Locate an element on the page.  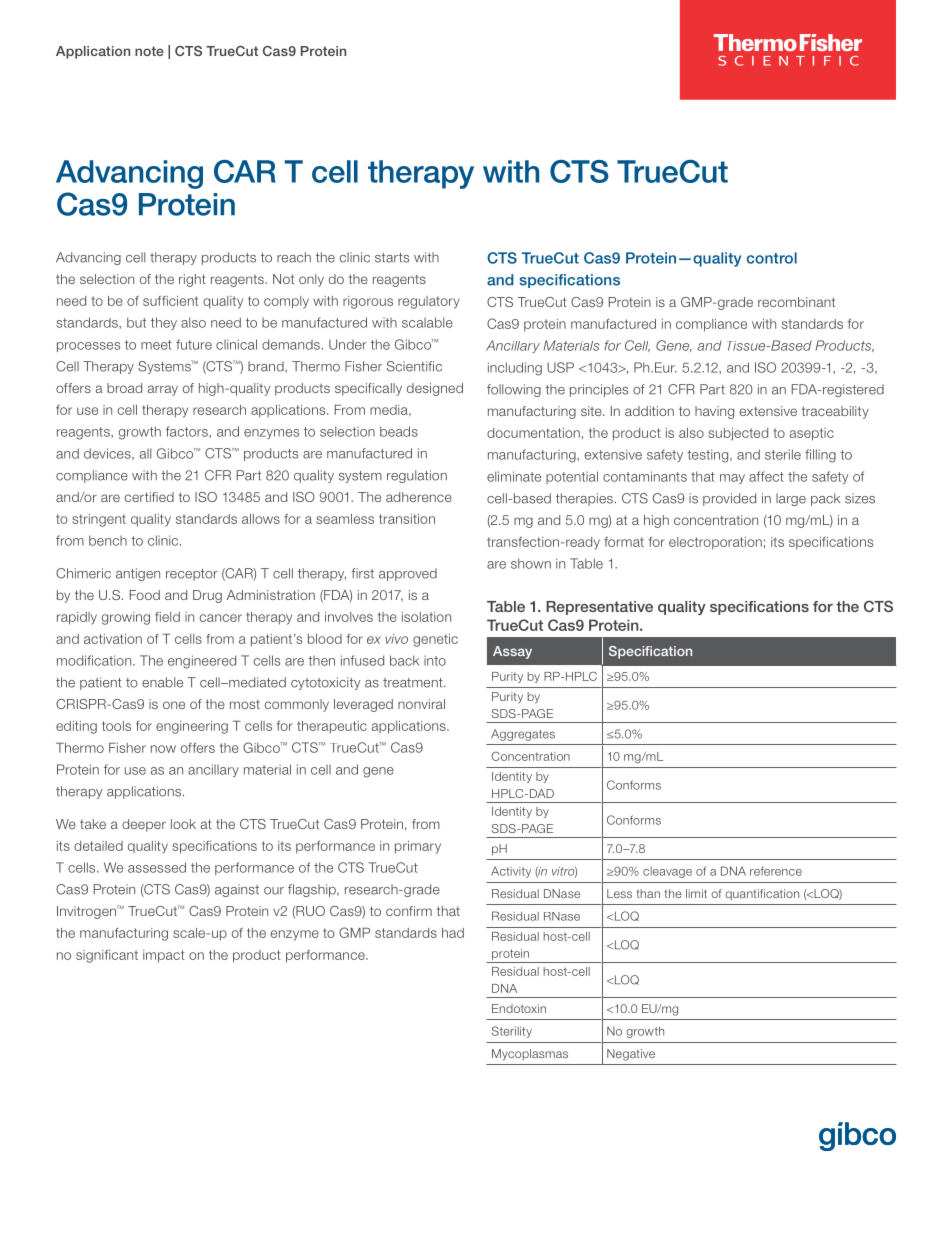
electroporation is located at coordinates (715, 543).
